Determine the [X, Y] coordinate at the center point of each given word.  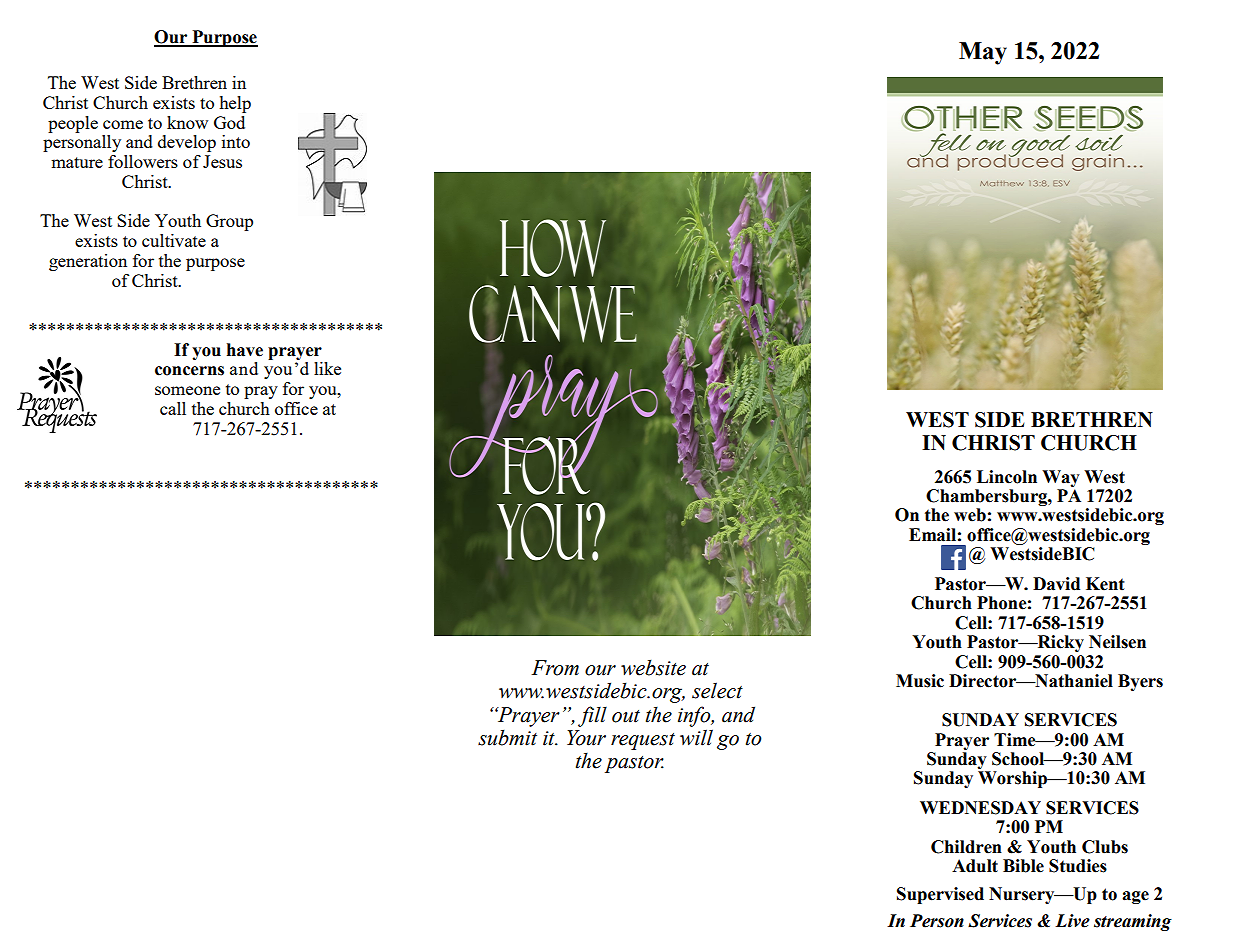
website [653, 667]
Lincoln [1007, 477]
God [229, 122]
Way [1061, 478]
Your [586, 738]
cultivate [174, 240]
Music [920, 681]
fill [592, 716]
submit [507, 737]
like [327, 368]
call [173, 408]
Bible [1023, 866]
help [235, 104]
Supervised [940, 895]
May [983, 53]
